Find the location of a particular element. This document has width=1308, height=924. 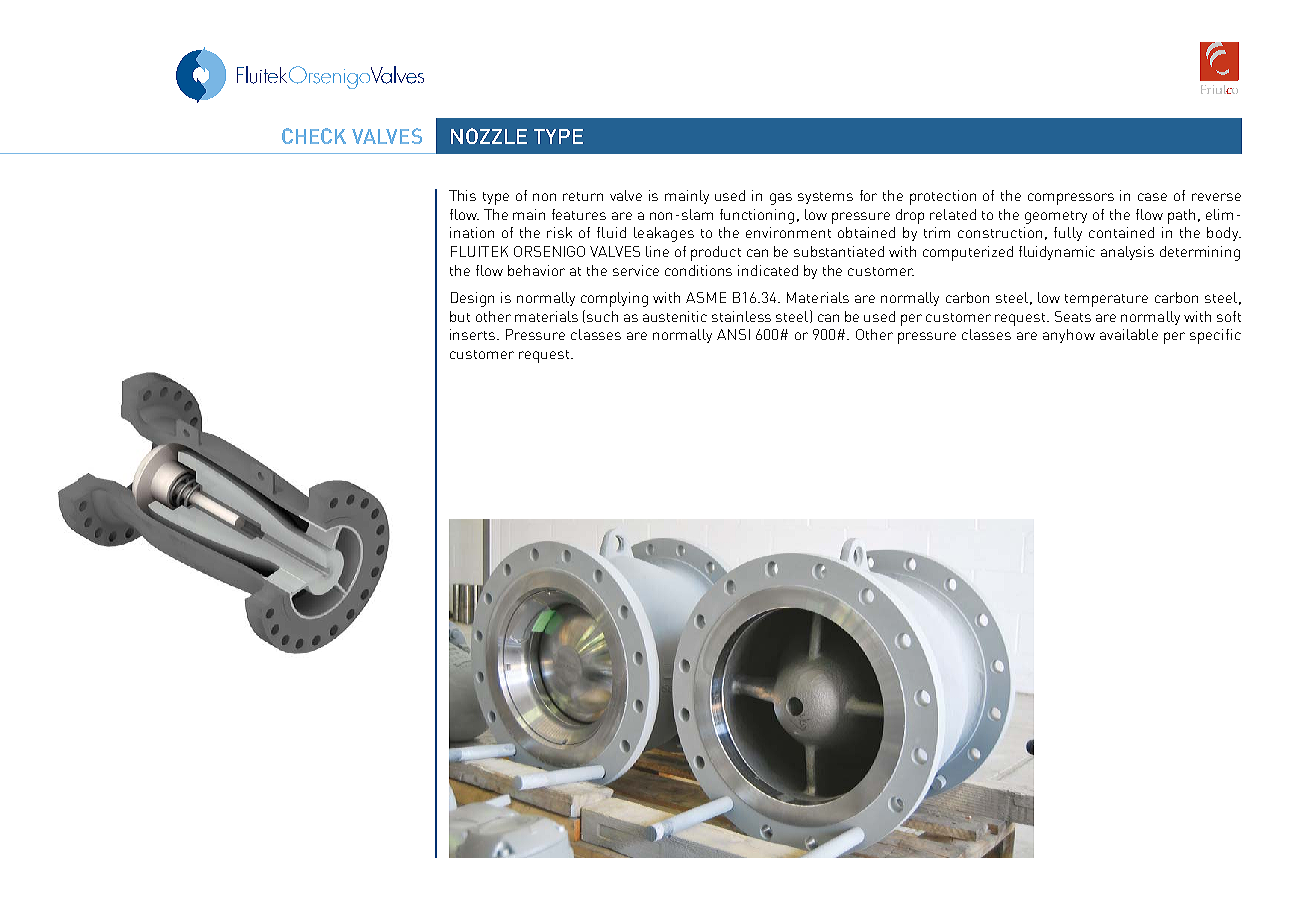

CHECK is located at coordinates (314, 136).
